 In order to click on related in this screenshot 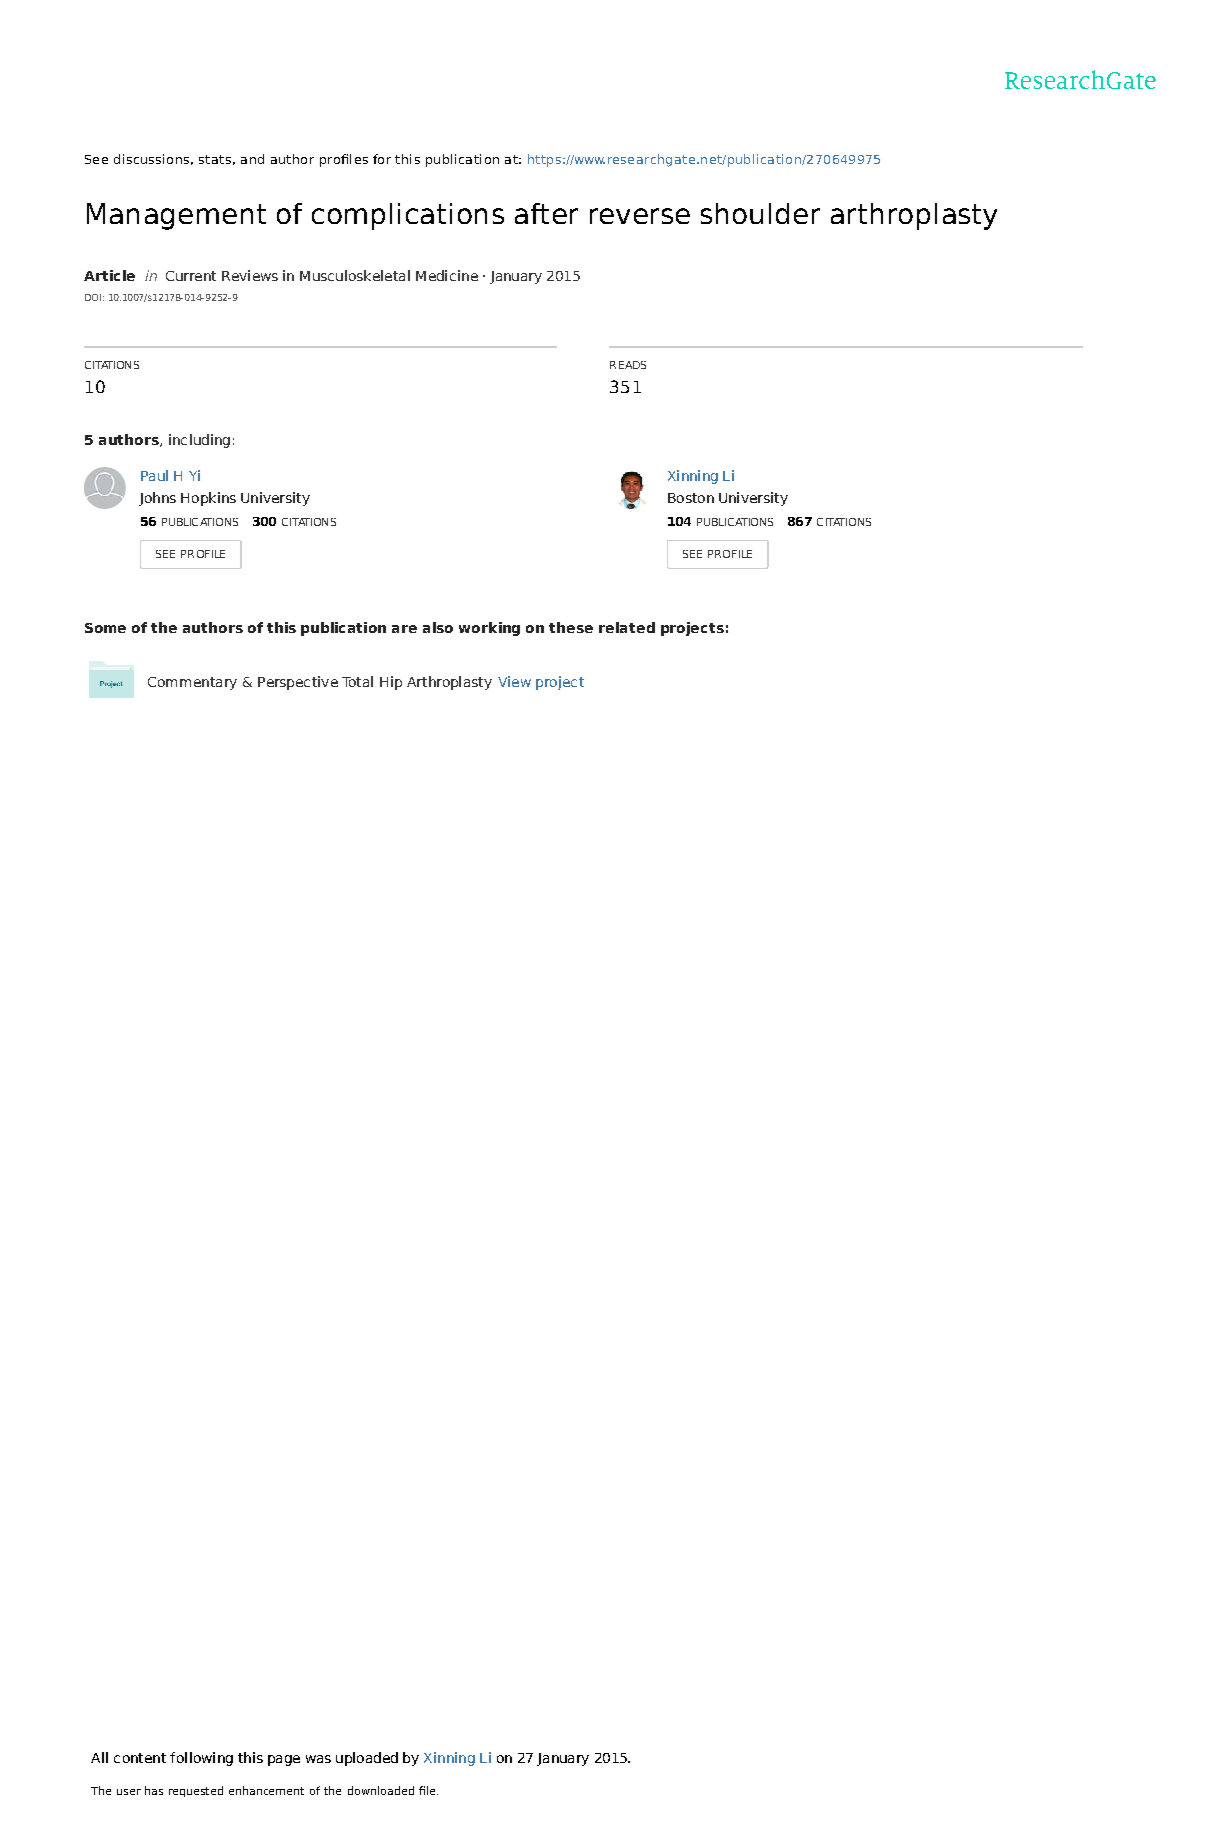, I will do `click(627, 627)`.
